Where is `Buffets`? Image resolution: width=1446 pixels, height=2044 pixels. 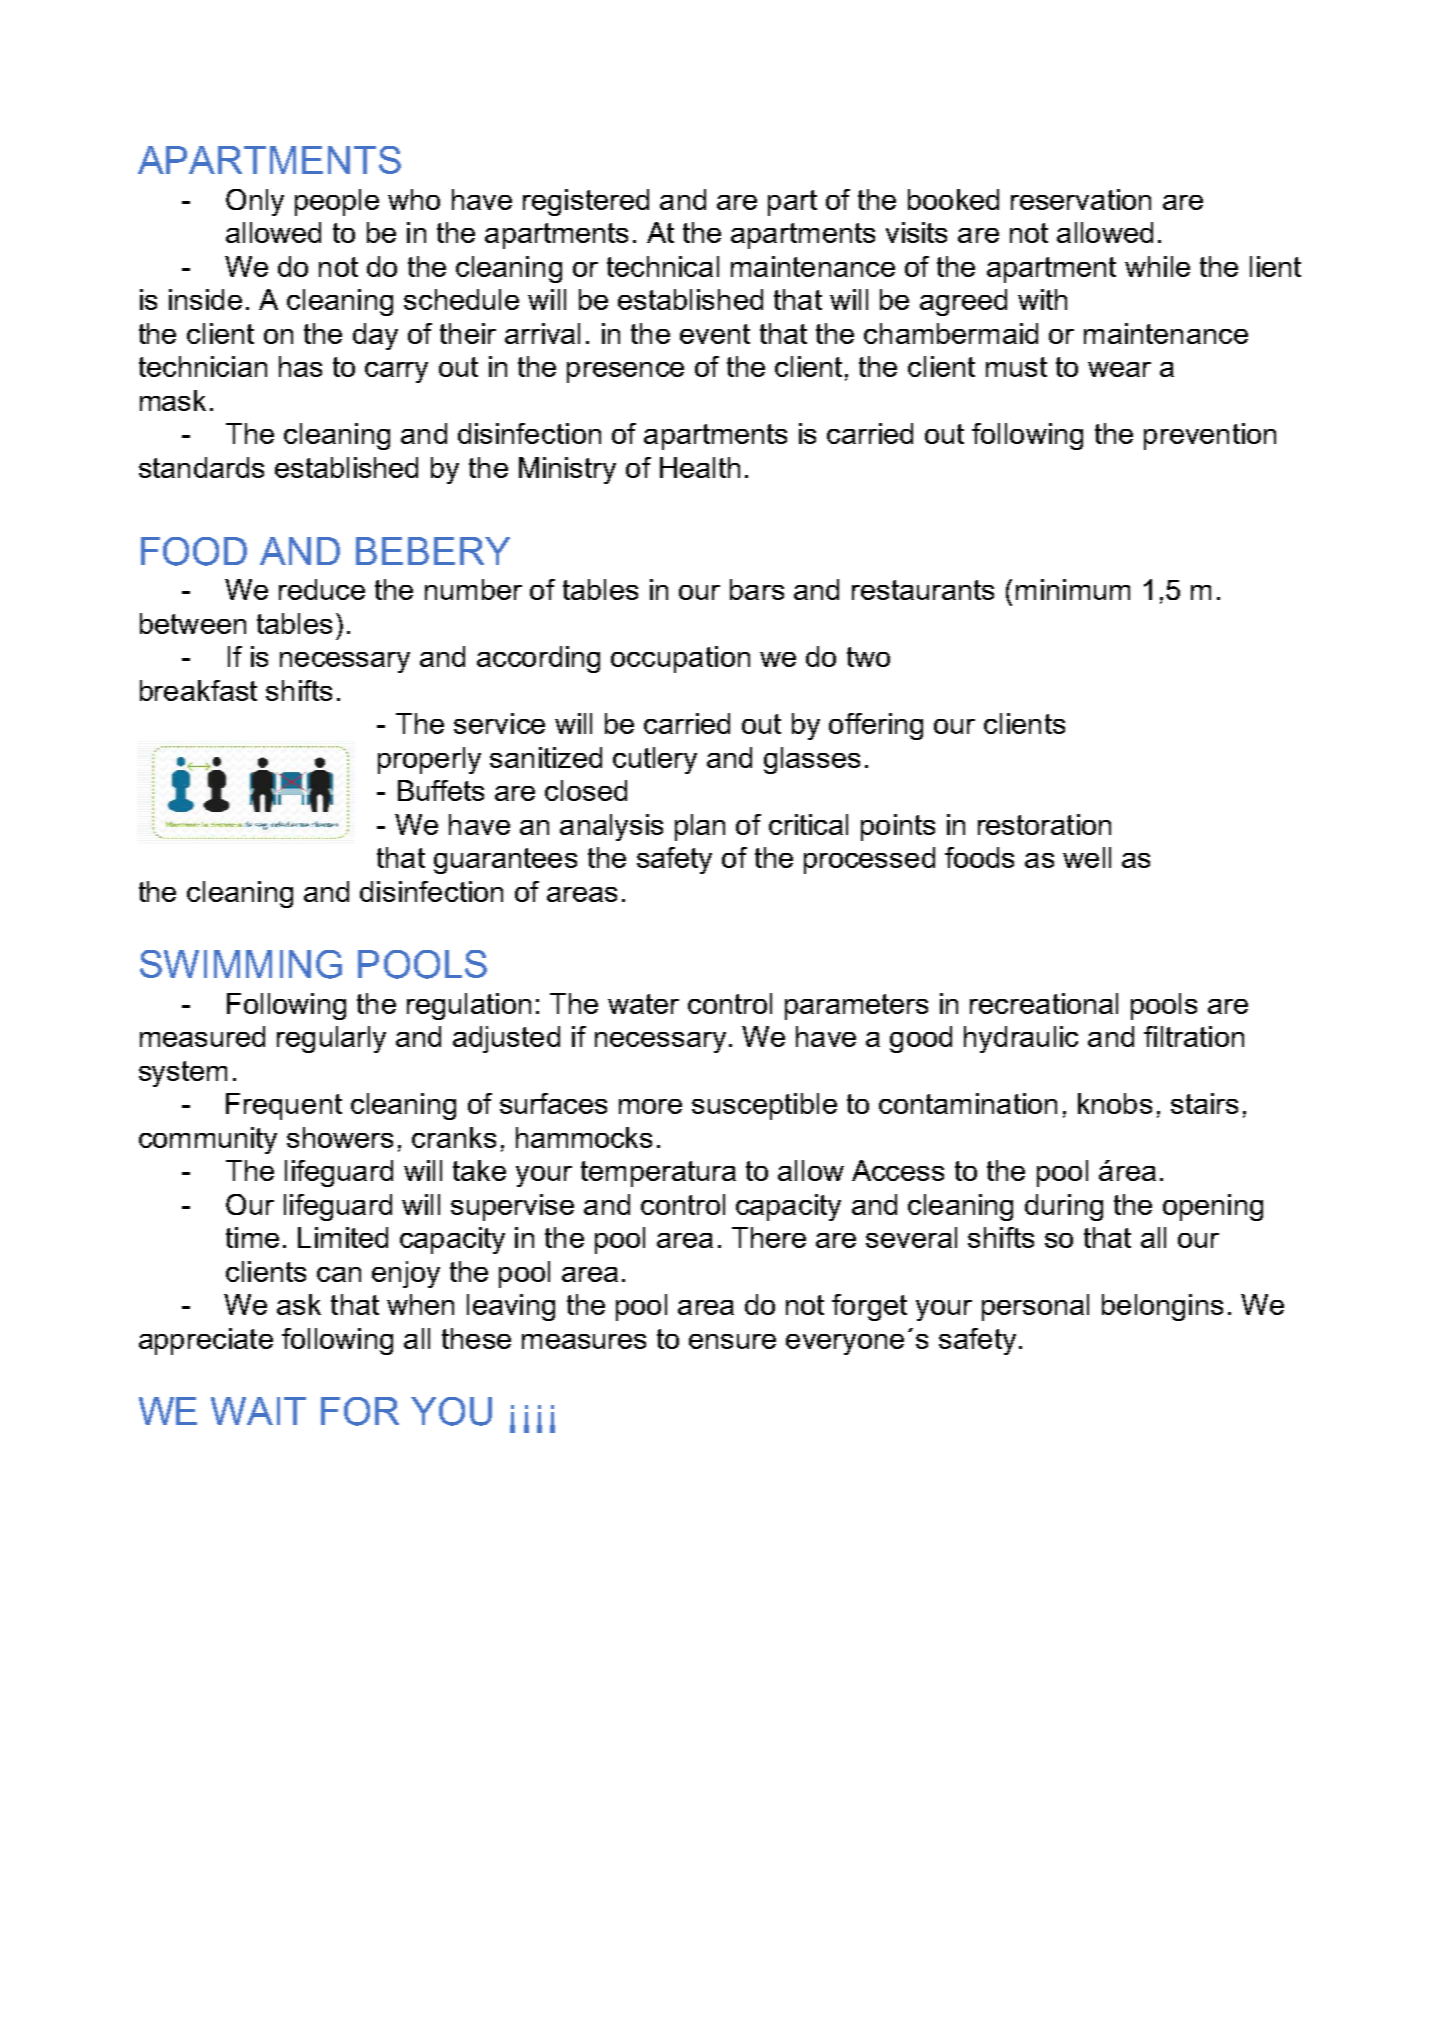 Buffets is located at coordinates (441, 790).
